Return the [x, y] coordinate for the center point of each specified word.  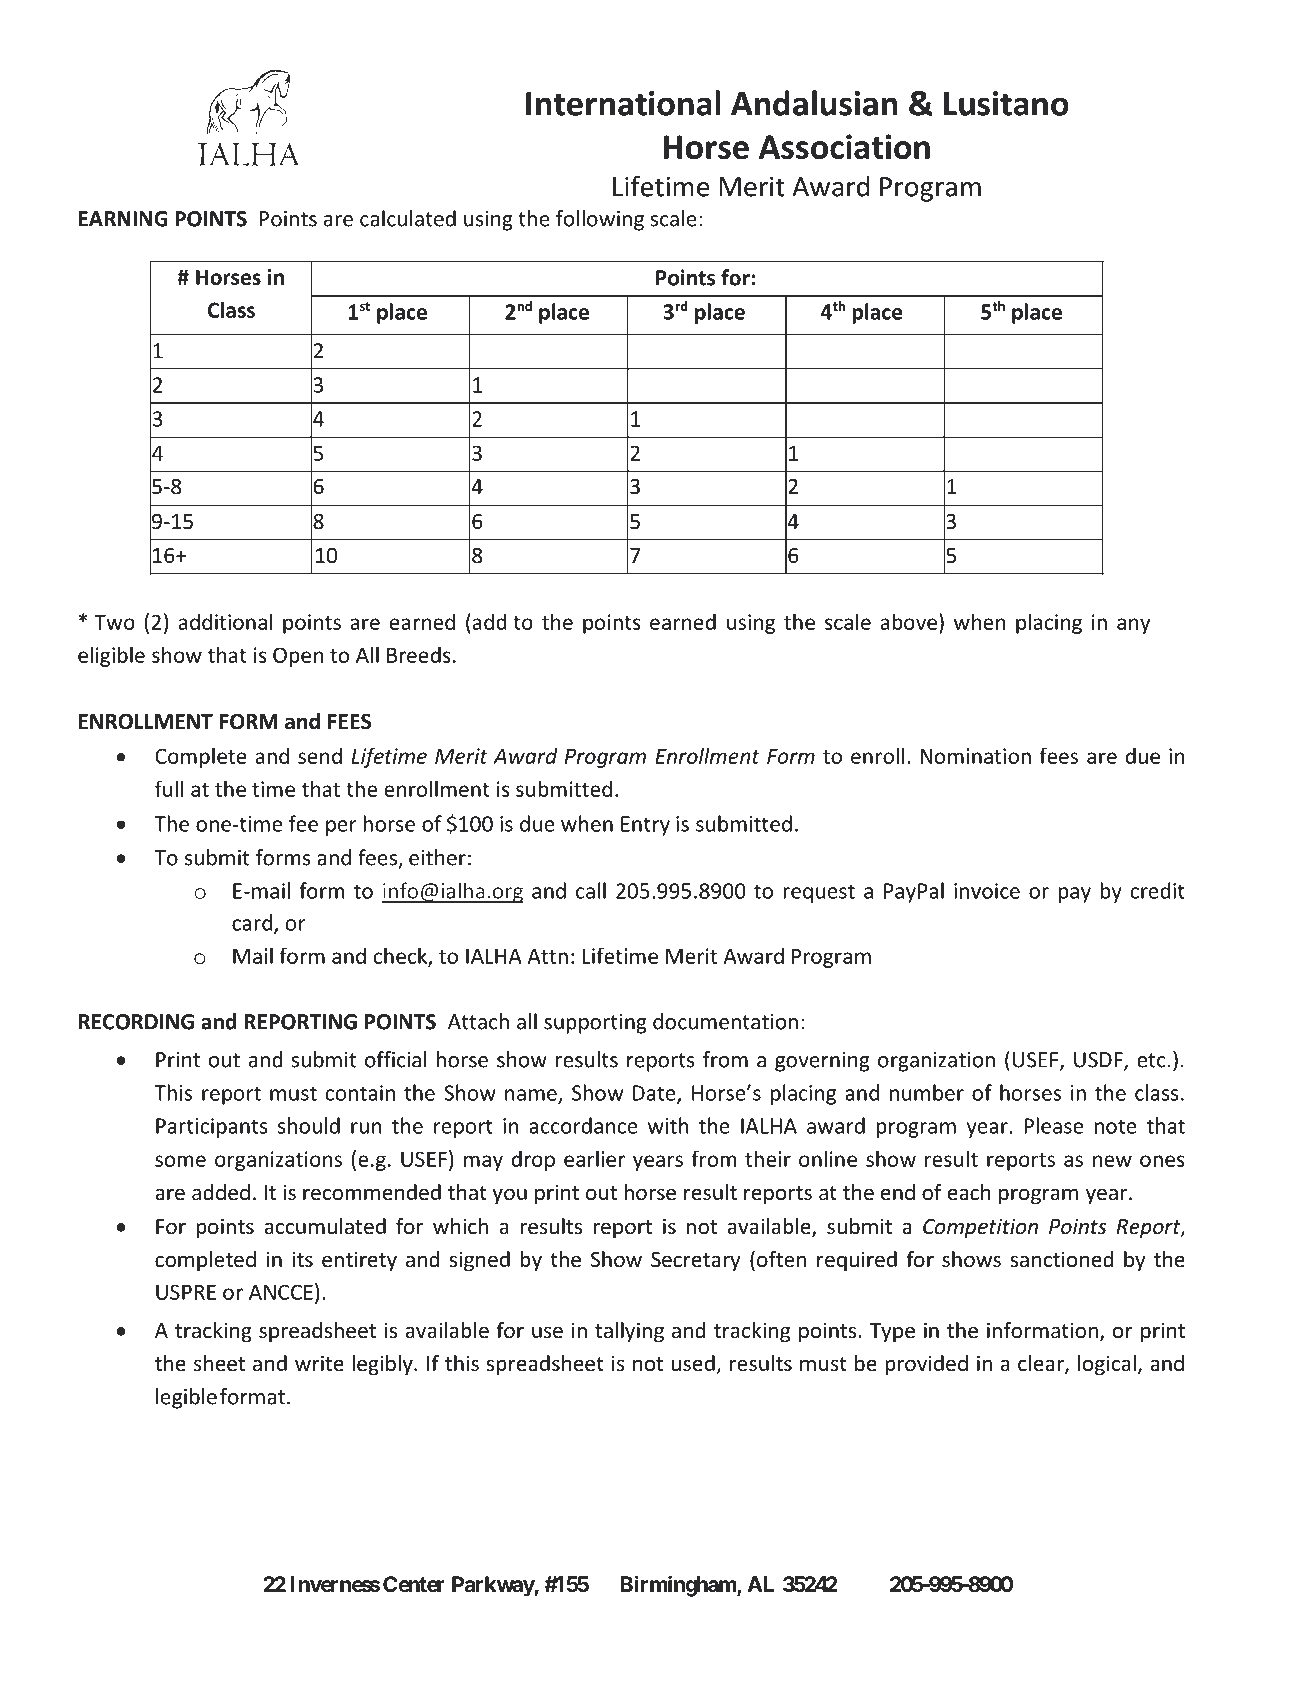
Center [414, 1584]
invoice [987, 891]
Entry [645, 826]
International [623, 103]
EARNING [123, 219]
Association [844, 146]
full [169, 788]
